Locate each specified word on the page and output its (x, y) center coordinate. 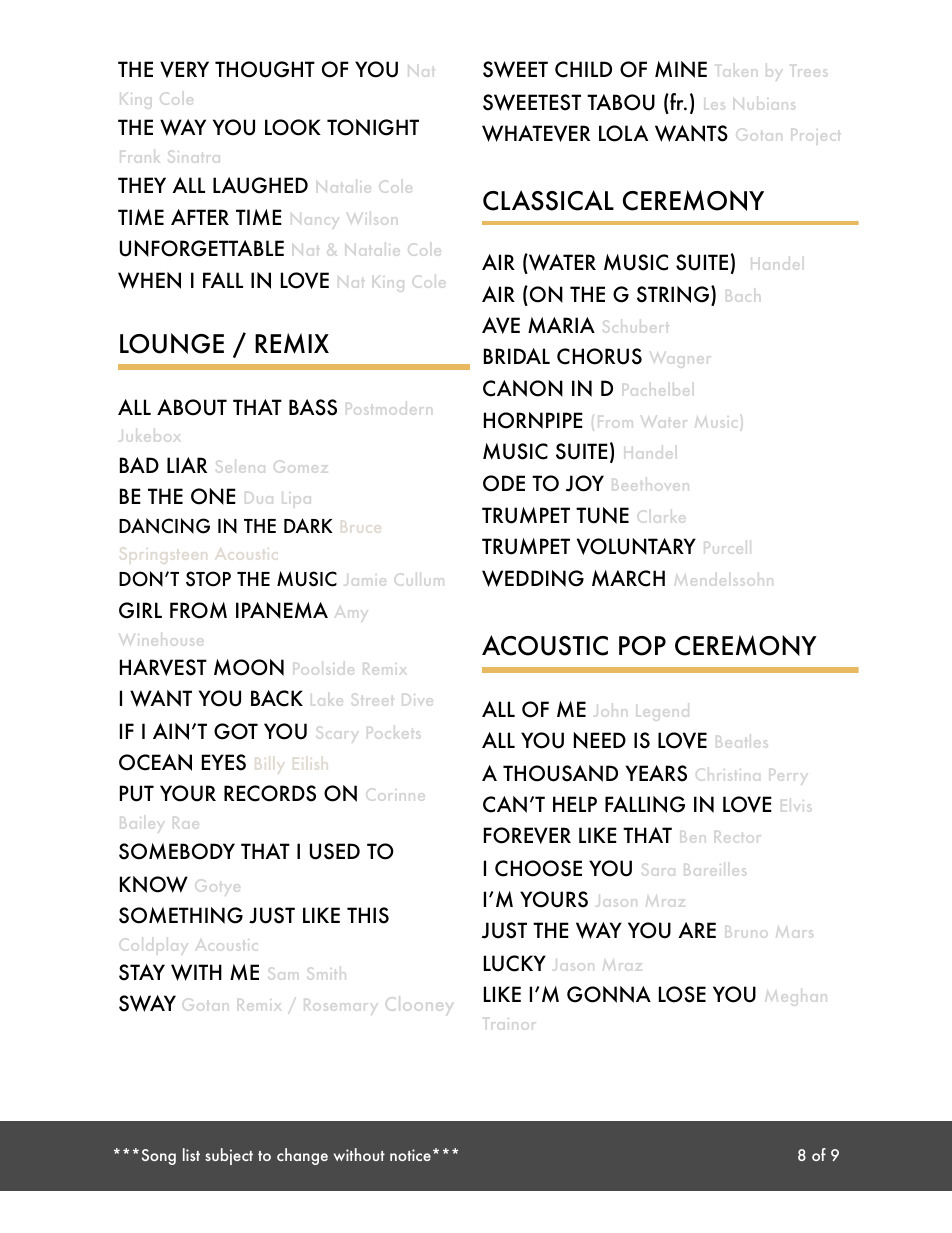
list (191, 1154)
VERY (184, 69)
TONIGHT (373, 127)
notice (410, 1155)
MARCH (628, 578)
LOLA (623, 133)
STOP (208, 579)
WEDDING (533, 578)
